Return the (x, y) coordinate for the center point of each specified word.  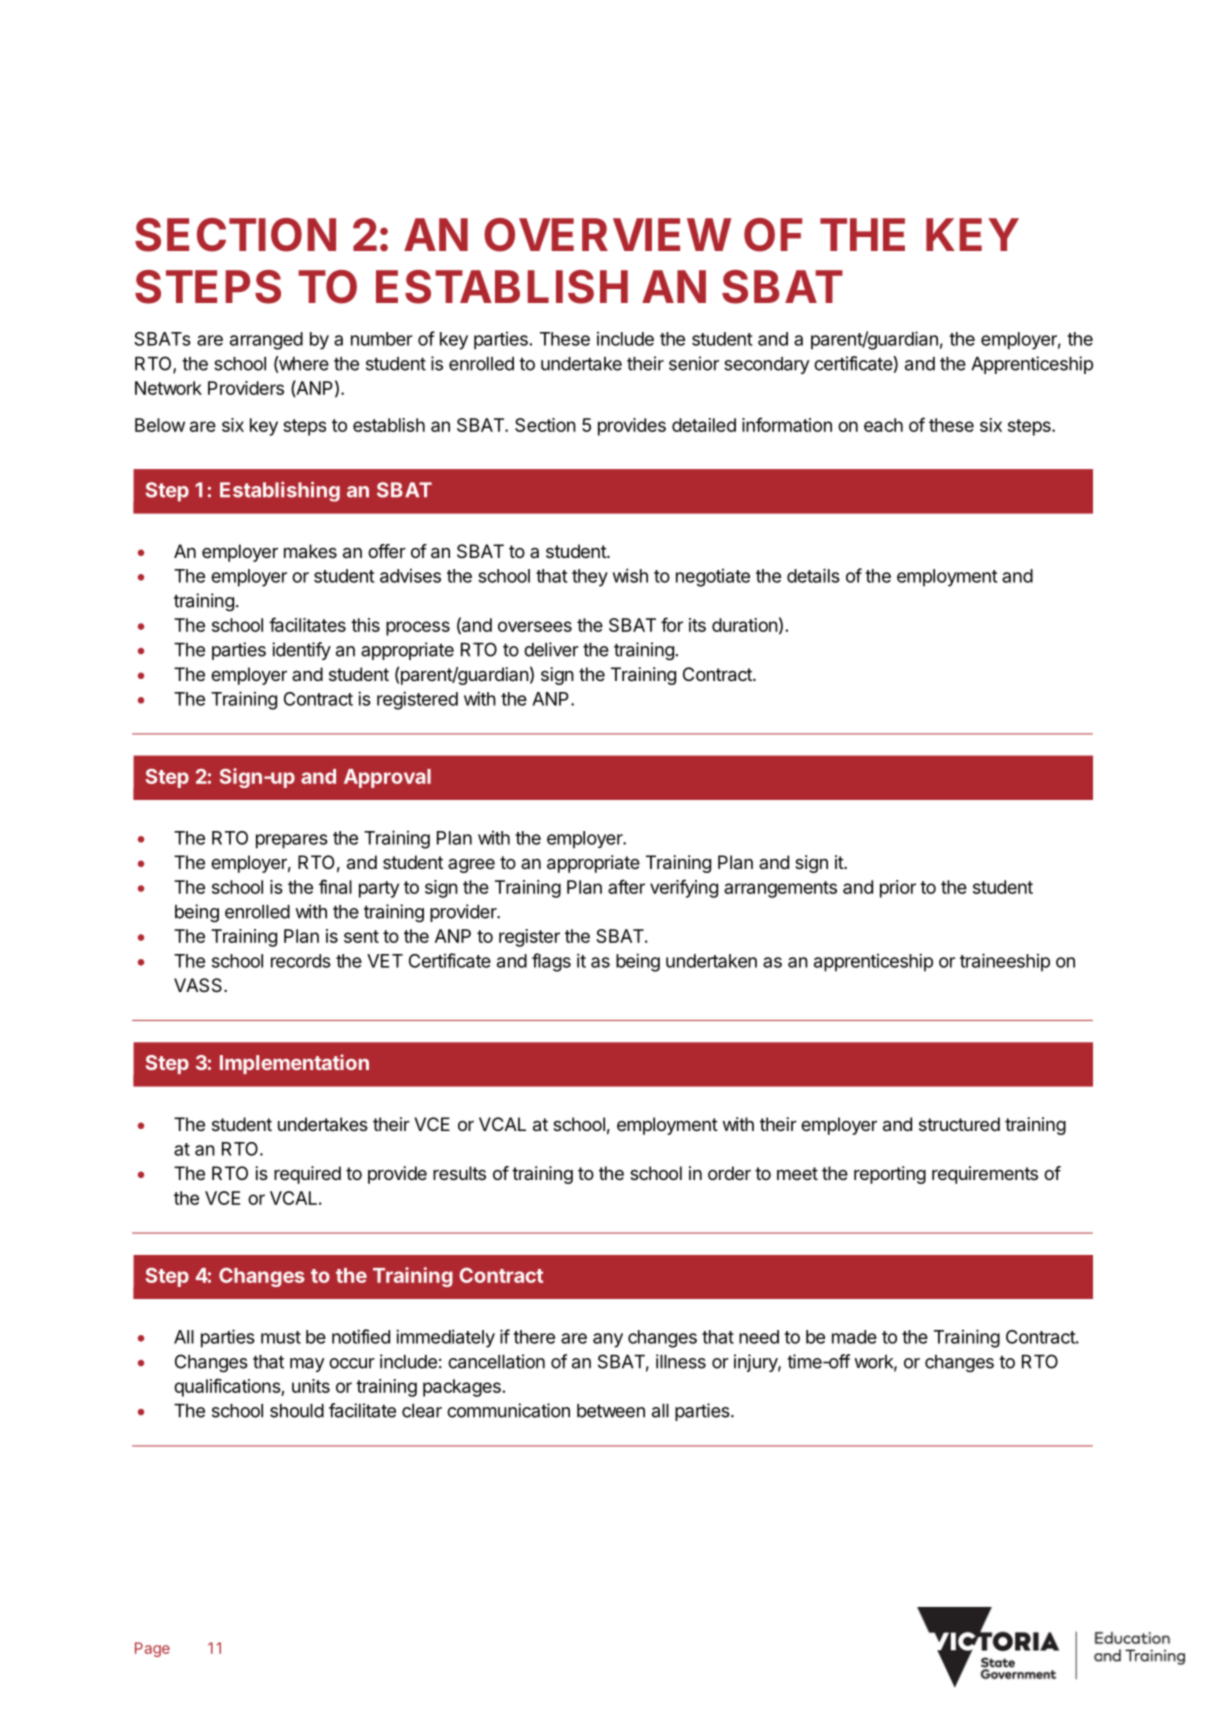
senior (694, 363)
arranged (266, 341)
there (534, 1337)
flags (551, 962)
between (611, 1411)
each (883, 425)
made (854, 1337)
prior (898, 889)
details (813, 575)
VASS (199, 985)
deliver (551, 649)
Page (152, 1649)
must (281, 1337)
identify (301, 651)
